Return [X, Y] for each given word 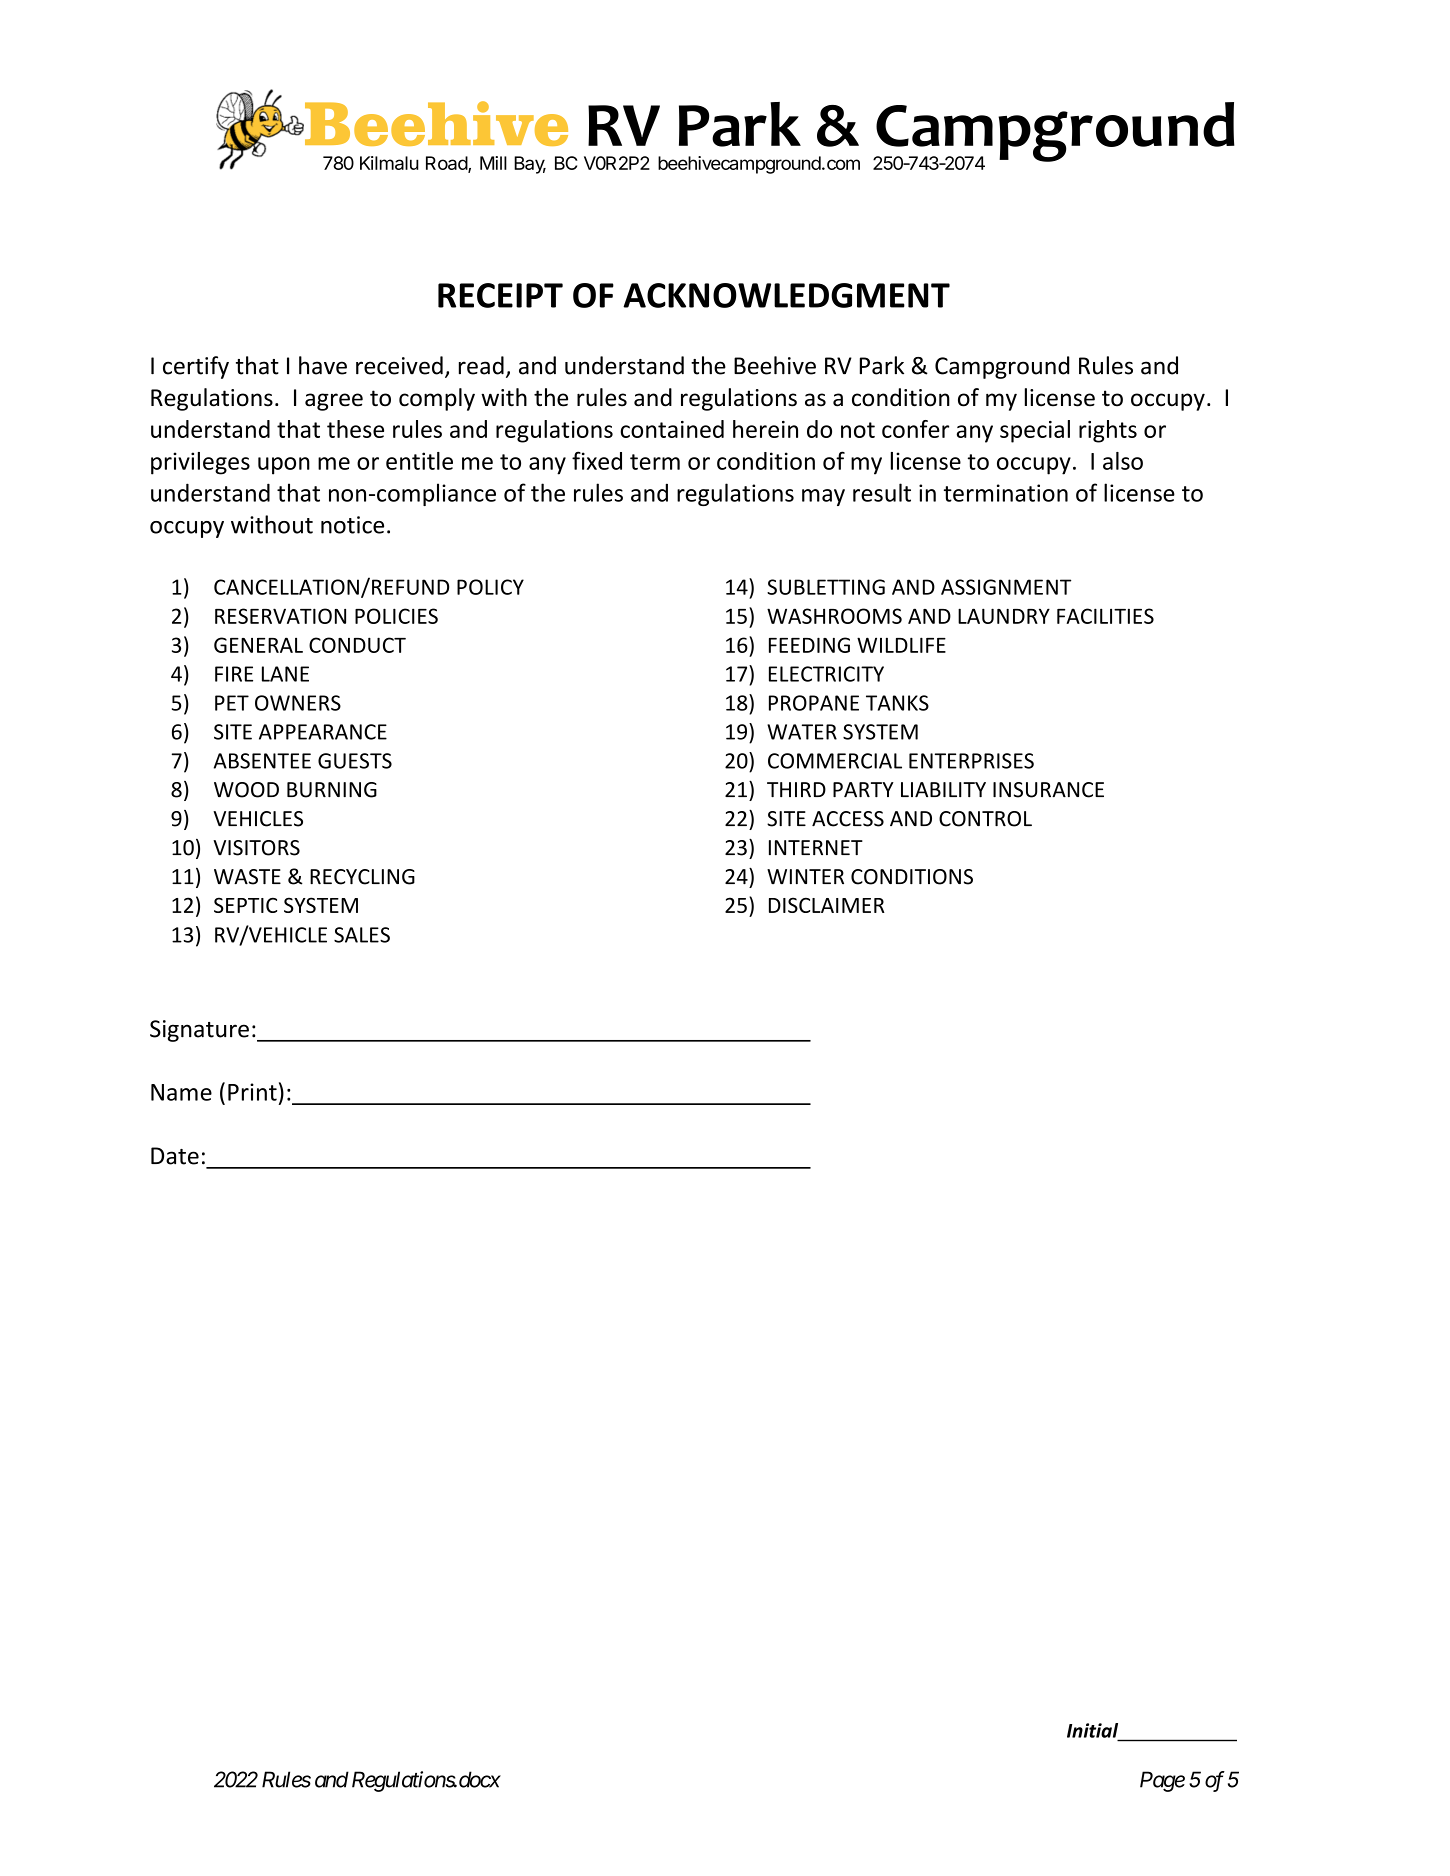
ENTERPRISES [971, 761]
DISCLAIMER [827, 905]
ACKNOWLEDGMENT [786, 295]
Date [175, 1156]
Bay [530, 165]
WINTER [805, 876]
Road [447, 164]
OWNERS [298, 703]
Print [252, 1092]
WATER [802, 732]
